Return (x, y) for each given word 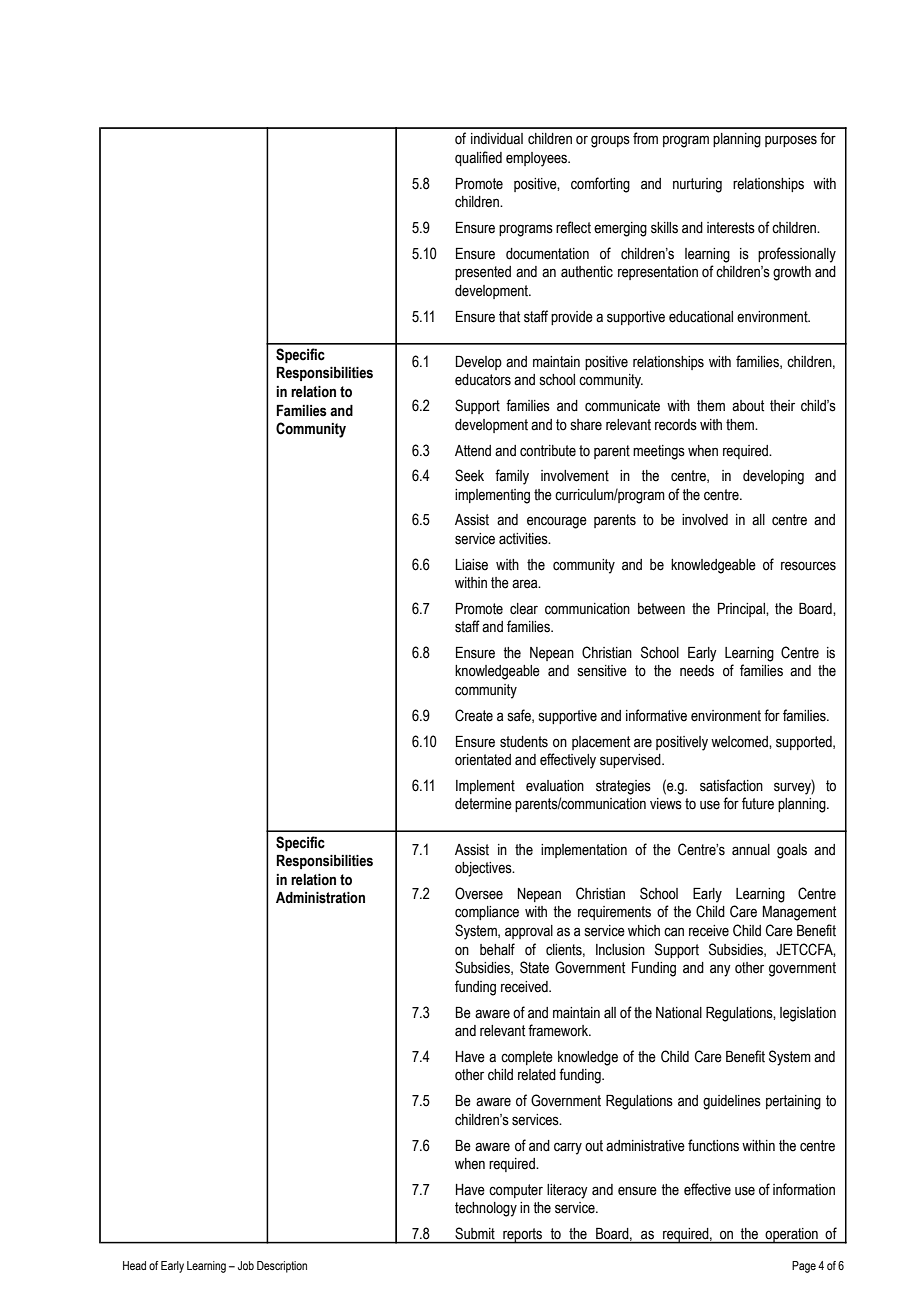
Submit (475, 1233)
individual (497, 139)
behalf (497, 949)
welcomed (740, 742)
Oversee (479, 893)
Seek (469, 475)
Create (474, 715)
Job (246, 1265)
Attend (473, 451)
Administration (320, 898)
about (748, 406)
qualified (478, 158)
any (720, 970)
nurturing (697, 185)
